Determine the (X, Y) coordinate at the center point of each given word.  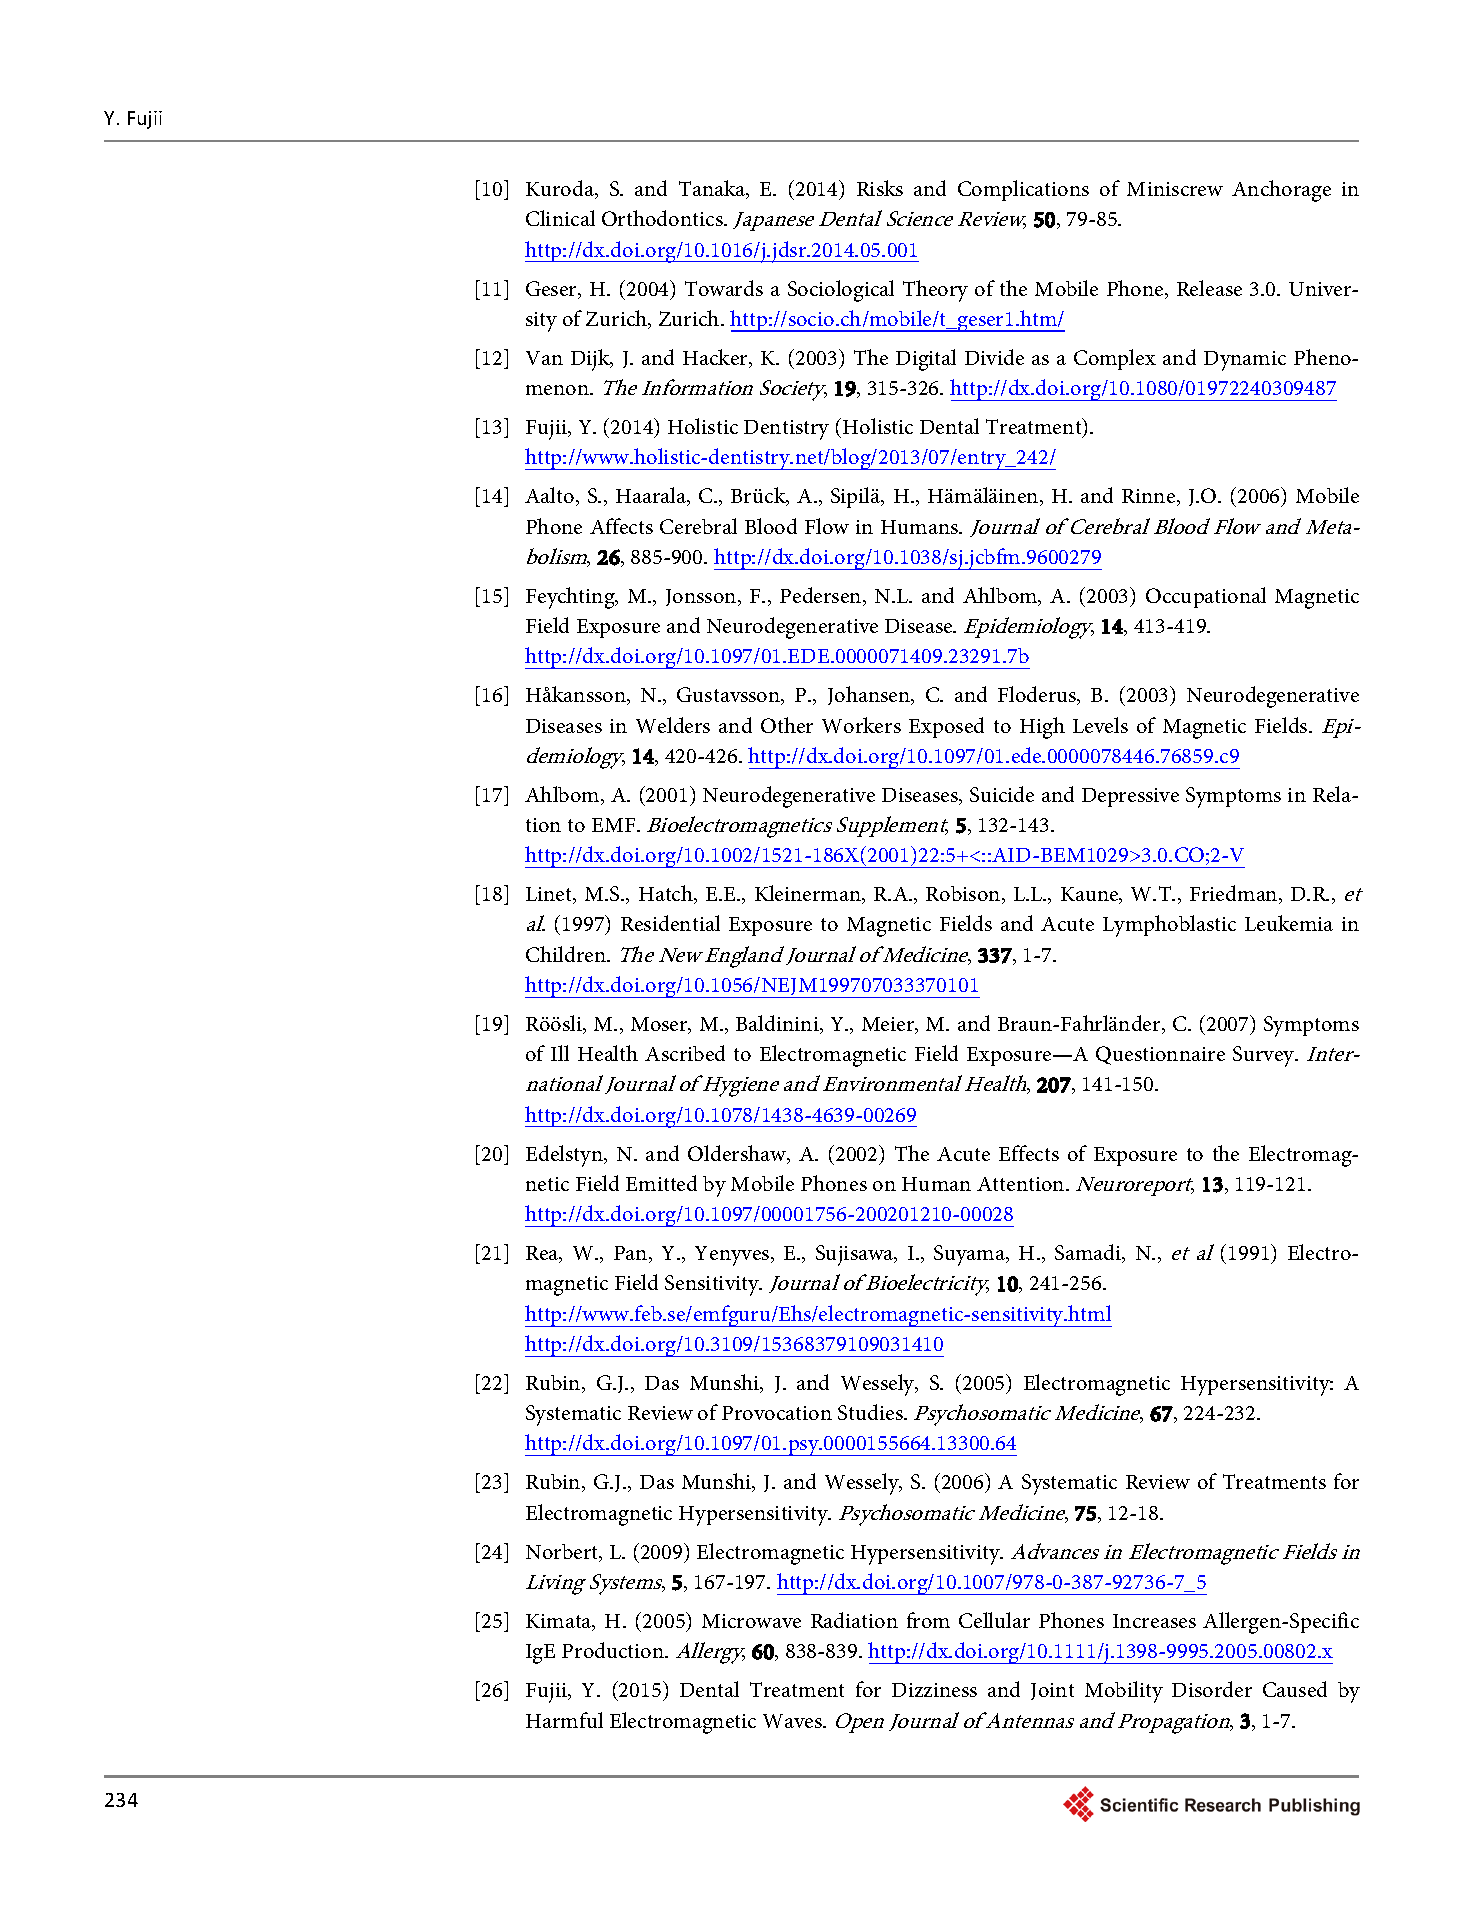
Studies (871, 1412)
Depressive (1130, 797)
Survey (1265, 1056)
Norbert (563, 1553)
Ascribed (685, 1053)
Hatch (667, 894)
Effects (1029, 1153)
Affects (621, 526)
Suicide (1002, 794)
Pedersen (822, 596)
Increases (1154, 1621)
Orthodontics (663, 218)
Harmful (564, 1720)
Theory (935, 291)
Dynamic (1245, 361)
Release (1209, 288)
